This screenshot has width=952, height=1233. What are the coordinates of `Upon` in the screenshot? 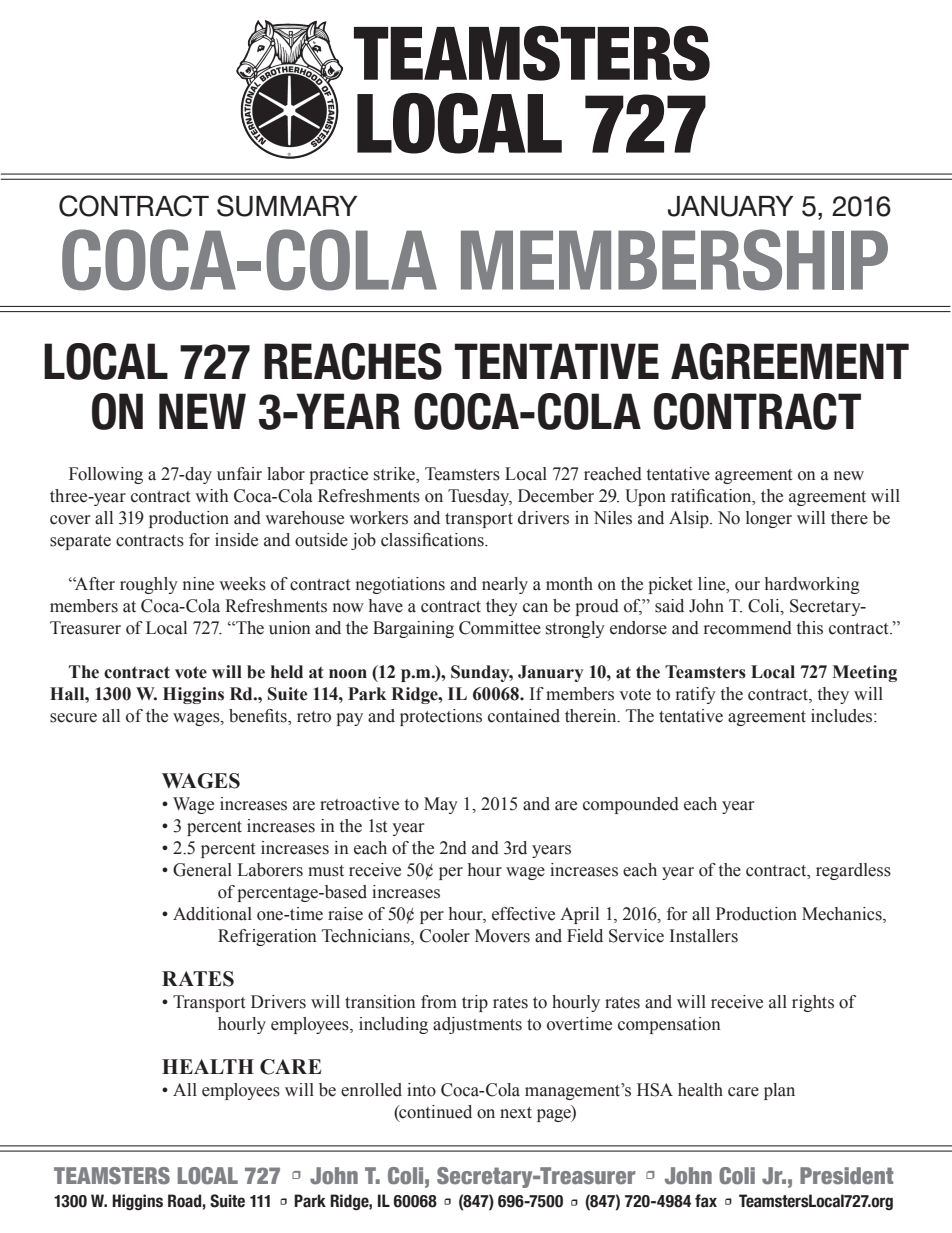 It's located at (645, 497).
